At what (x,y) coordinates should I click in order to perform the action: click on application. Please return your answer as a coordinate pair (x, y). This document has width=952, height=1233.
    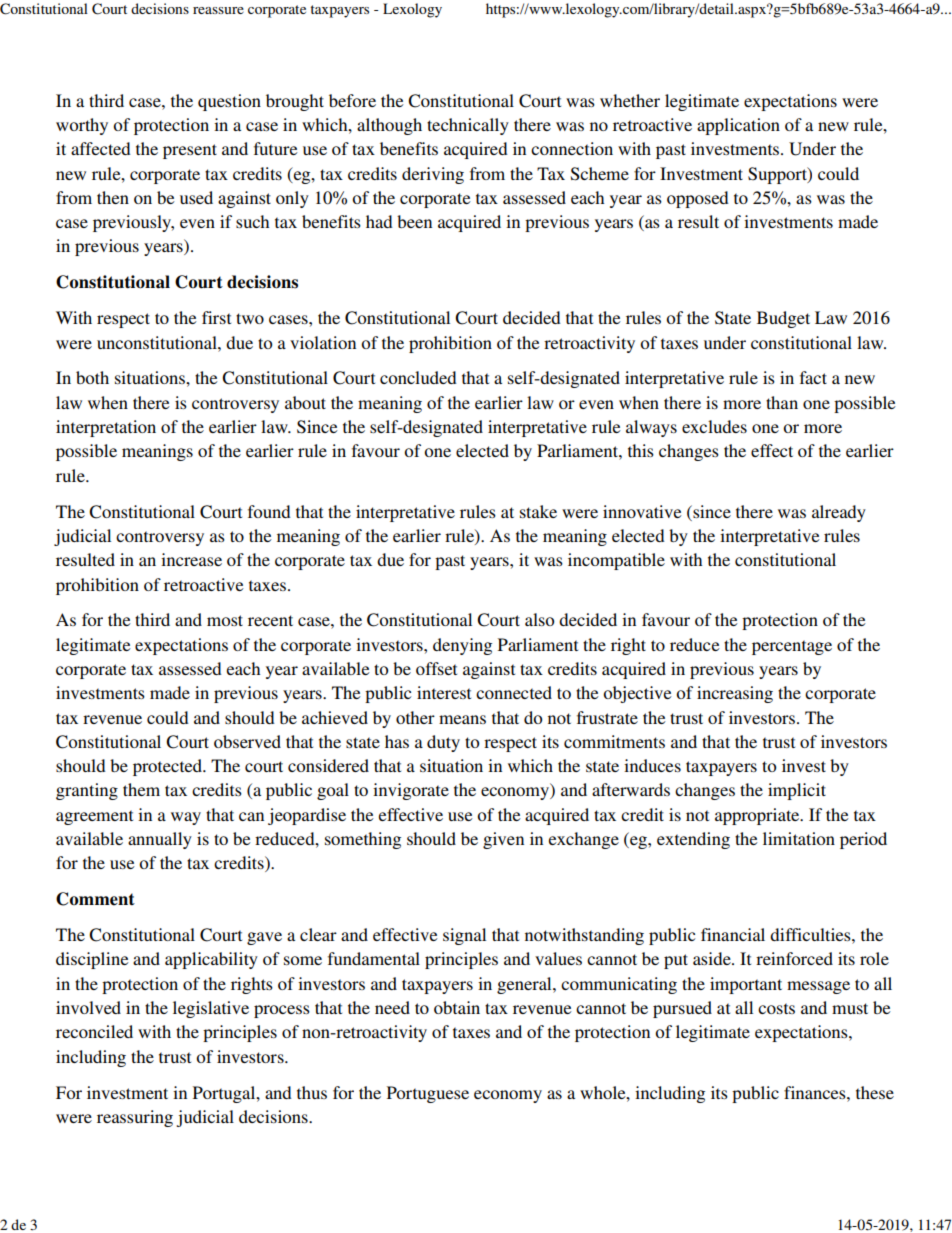
    Looking at the image, I should click on (738, 126).
